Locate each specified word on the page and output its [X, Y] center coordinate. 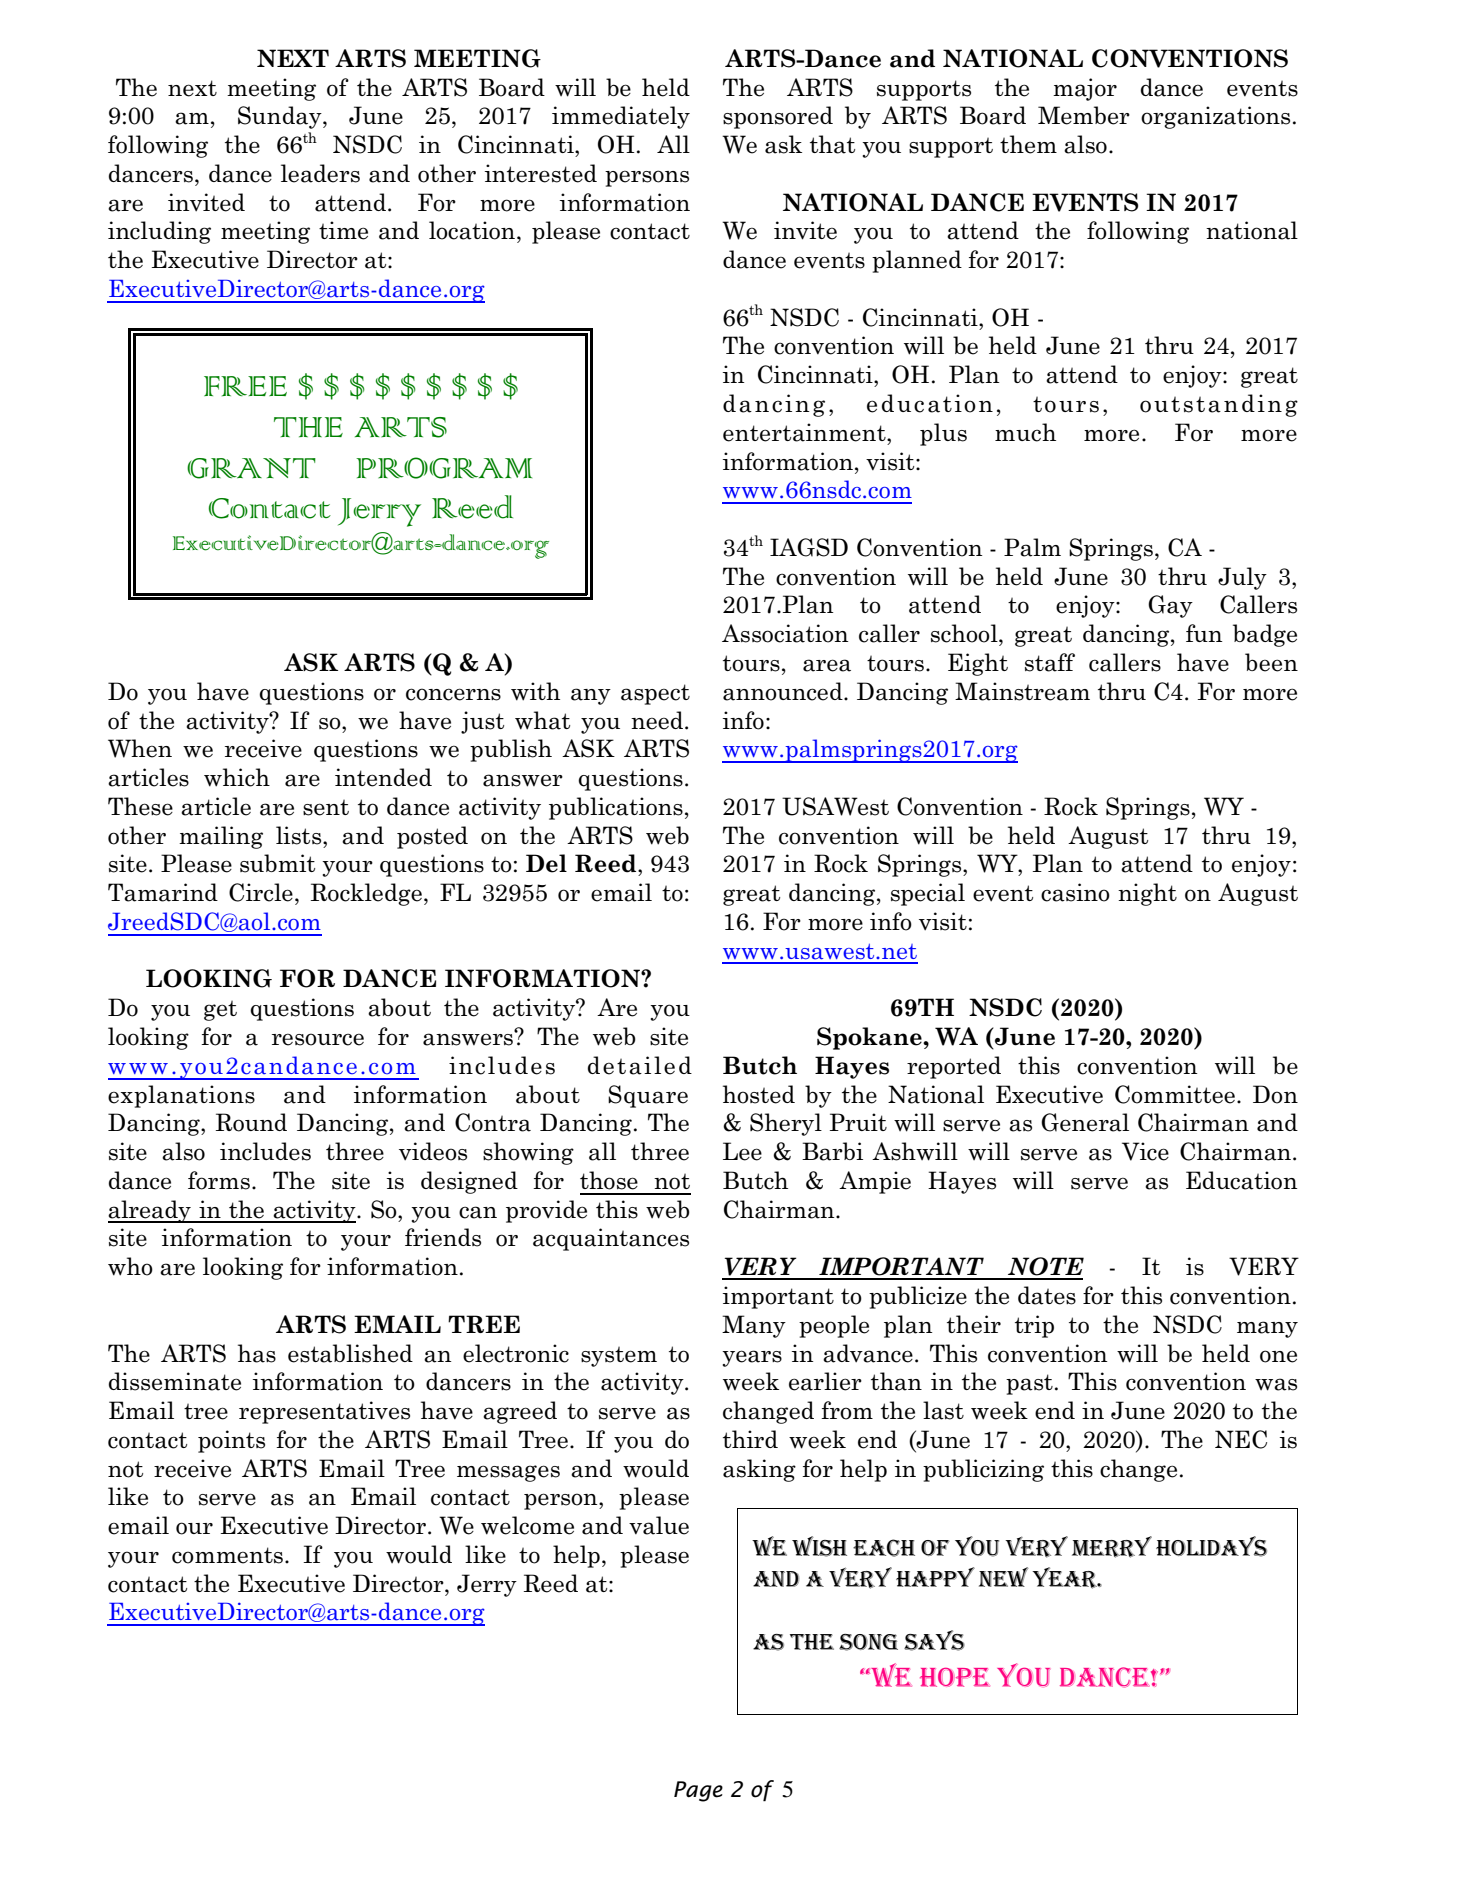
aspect [655, 694]
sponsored [778, 117]
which [237, 777]
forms [219, 1180]
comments [229, 1555]
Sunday [281, 117]
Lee [742, 1151]
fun [1204, 633]
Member [1084, 115]
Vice [1145, 1151]
